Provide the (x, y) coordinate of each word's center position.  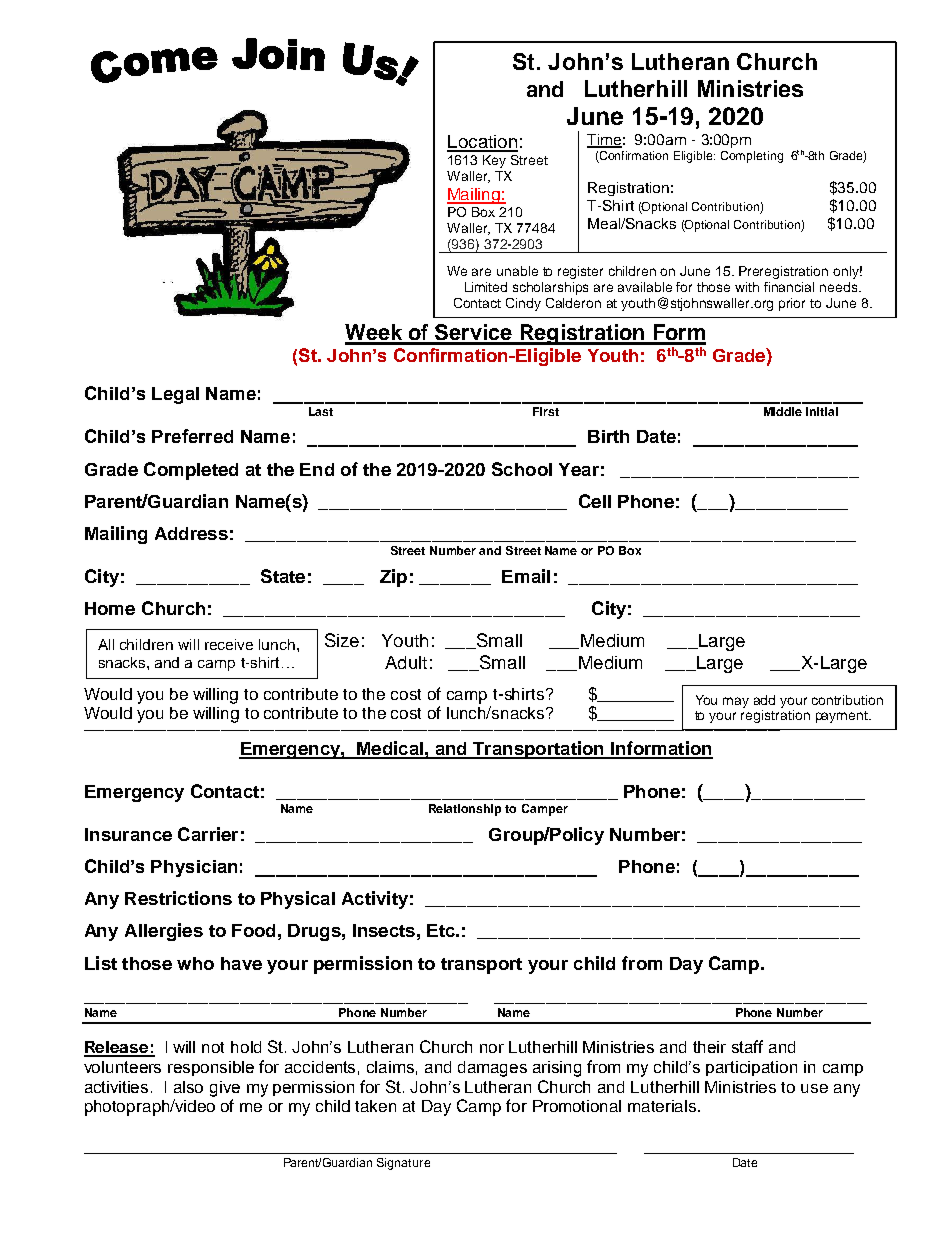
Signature (403, 1164)
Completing (752, 157)
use (814, 1088)
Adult (406, 662)
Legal (175, 395)
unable (517, 271)
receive (229, 644)
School (522, 469)
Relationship (465, 810)
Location (482, 143)
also (188, 1087)
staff (747, 1046)
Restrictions (178, 898)
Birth (608, 436)
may (736, 702)
